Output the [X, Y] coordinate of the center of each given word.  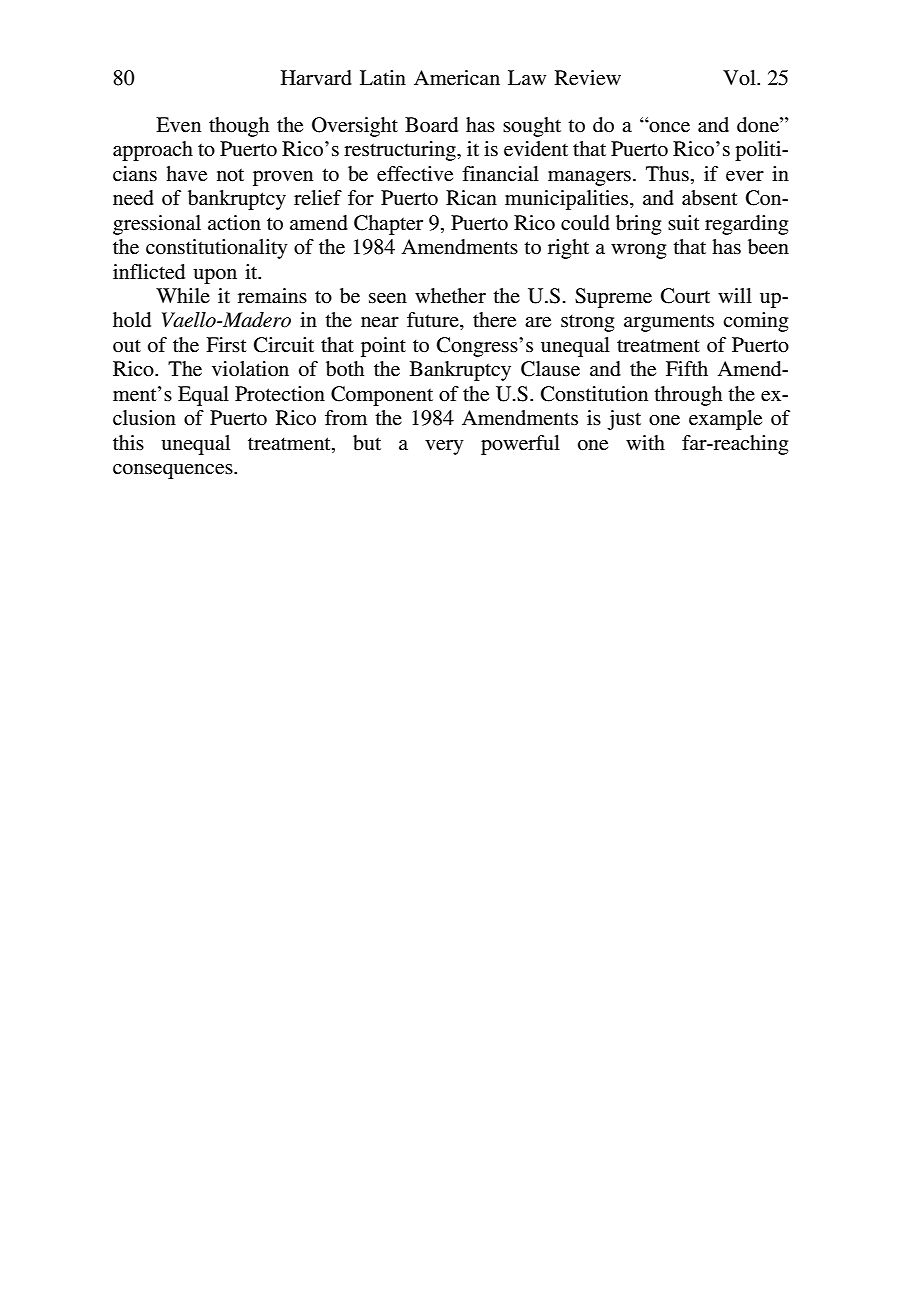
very [444, 447]
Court [685, 296]
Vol [740, 78]
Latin [383, 77]
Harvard [316, 78]
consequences [174, 471]
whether [450, 296]
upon [215, 276]
